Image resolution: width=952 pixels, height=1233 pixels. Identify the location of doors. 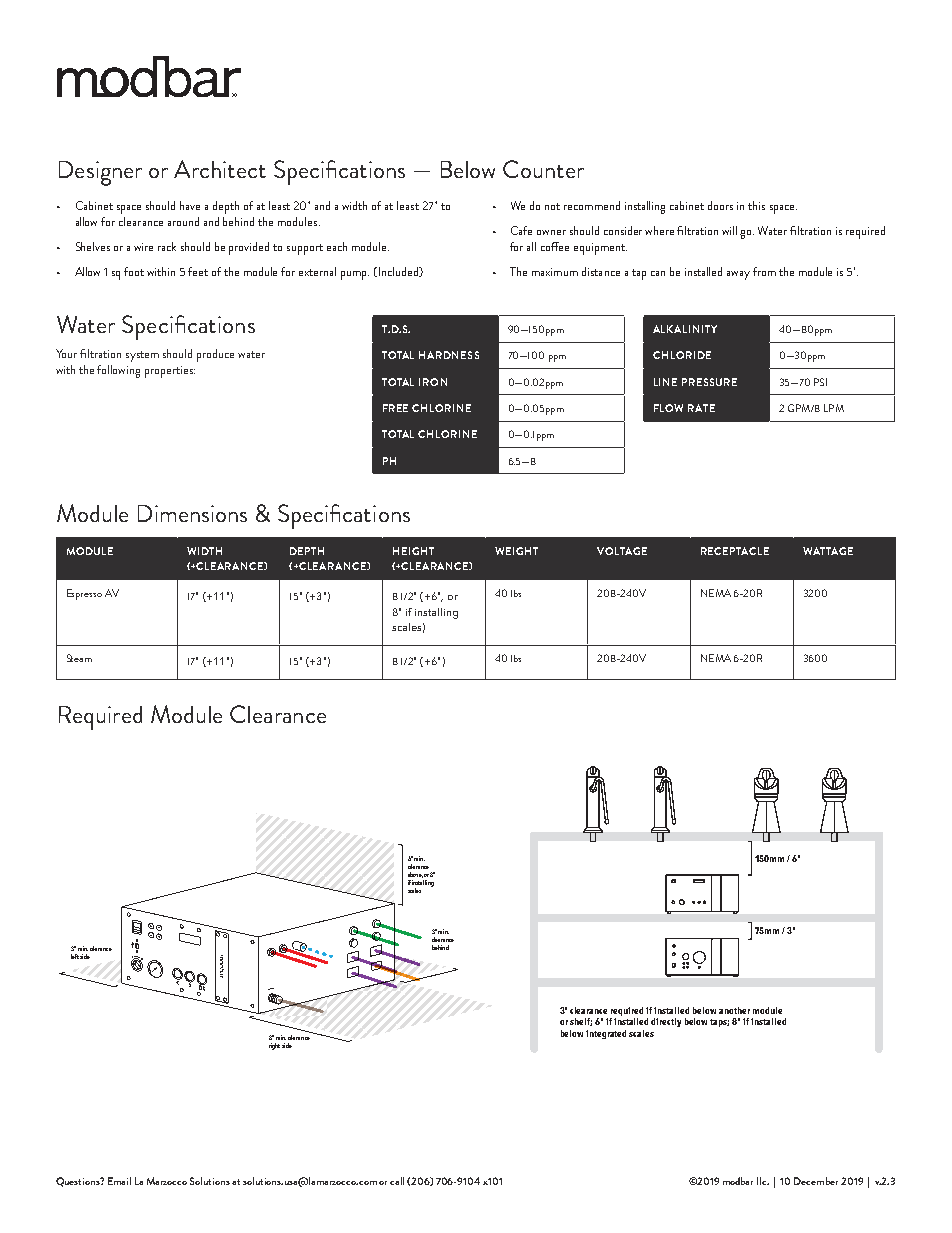
(720, 205).
